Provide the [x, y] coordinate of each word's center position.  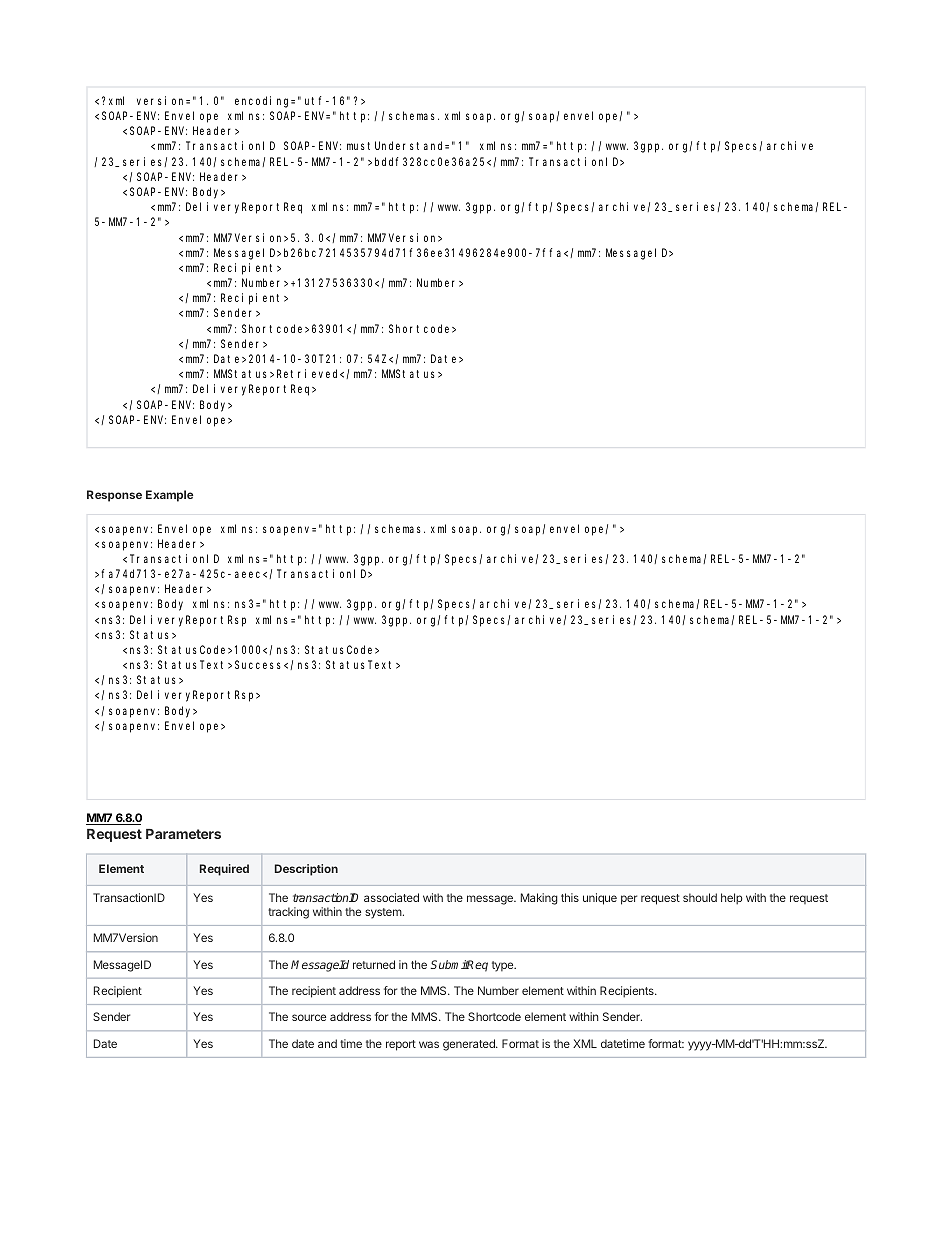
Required [224, 870]
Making [539, 899]
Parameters [183, 834]
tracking [288, 913]
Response [114, 496]
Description [306, 870]
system [384, 913]
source [309, 1017]
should [700, 897]
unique [600, 899]
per [629, 900]
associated [391, 897]
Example [169, 496]
